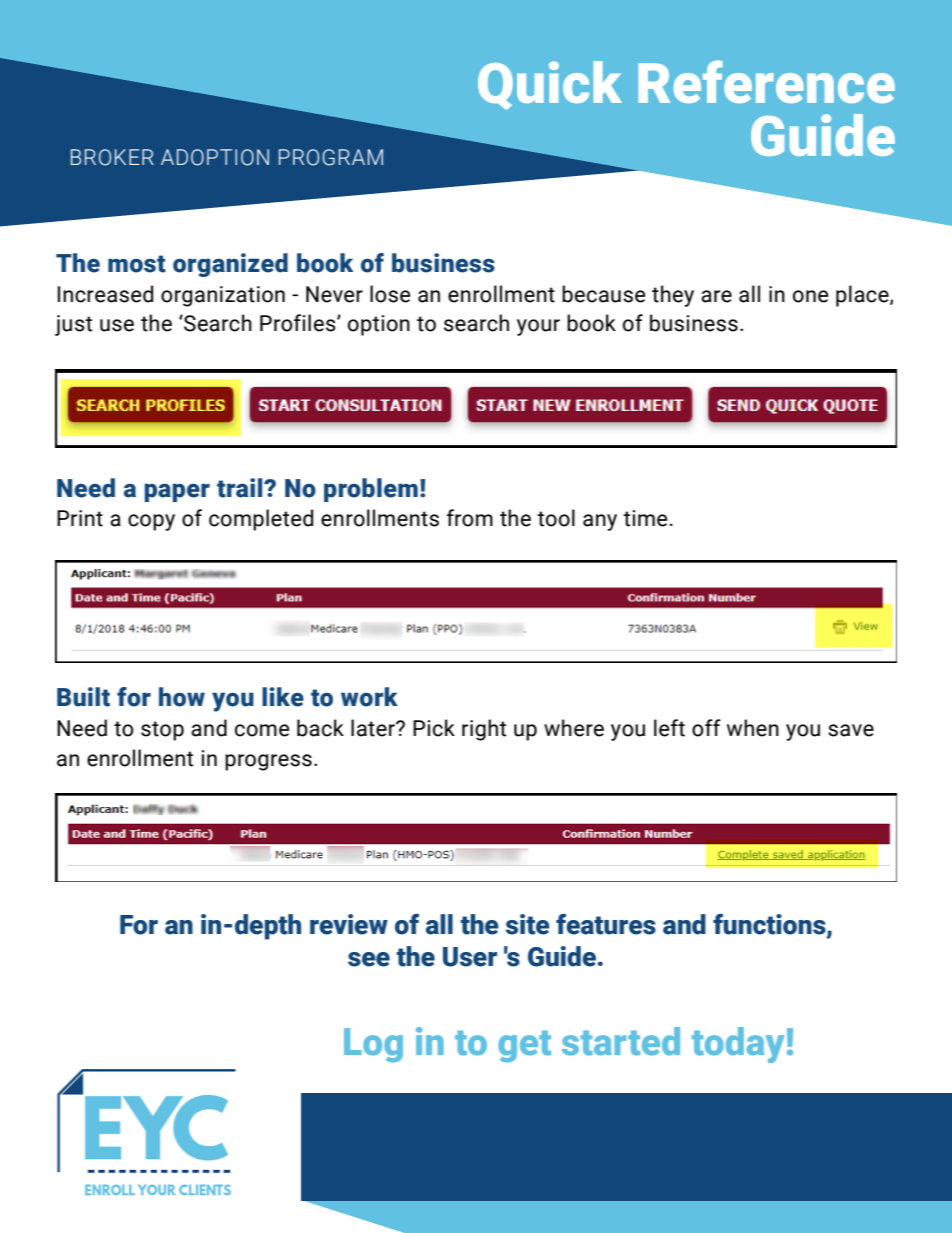 Image resolution: width=952 pixels, height=1233 pixels. I want to click on get, so click(524, 1047).
